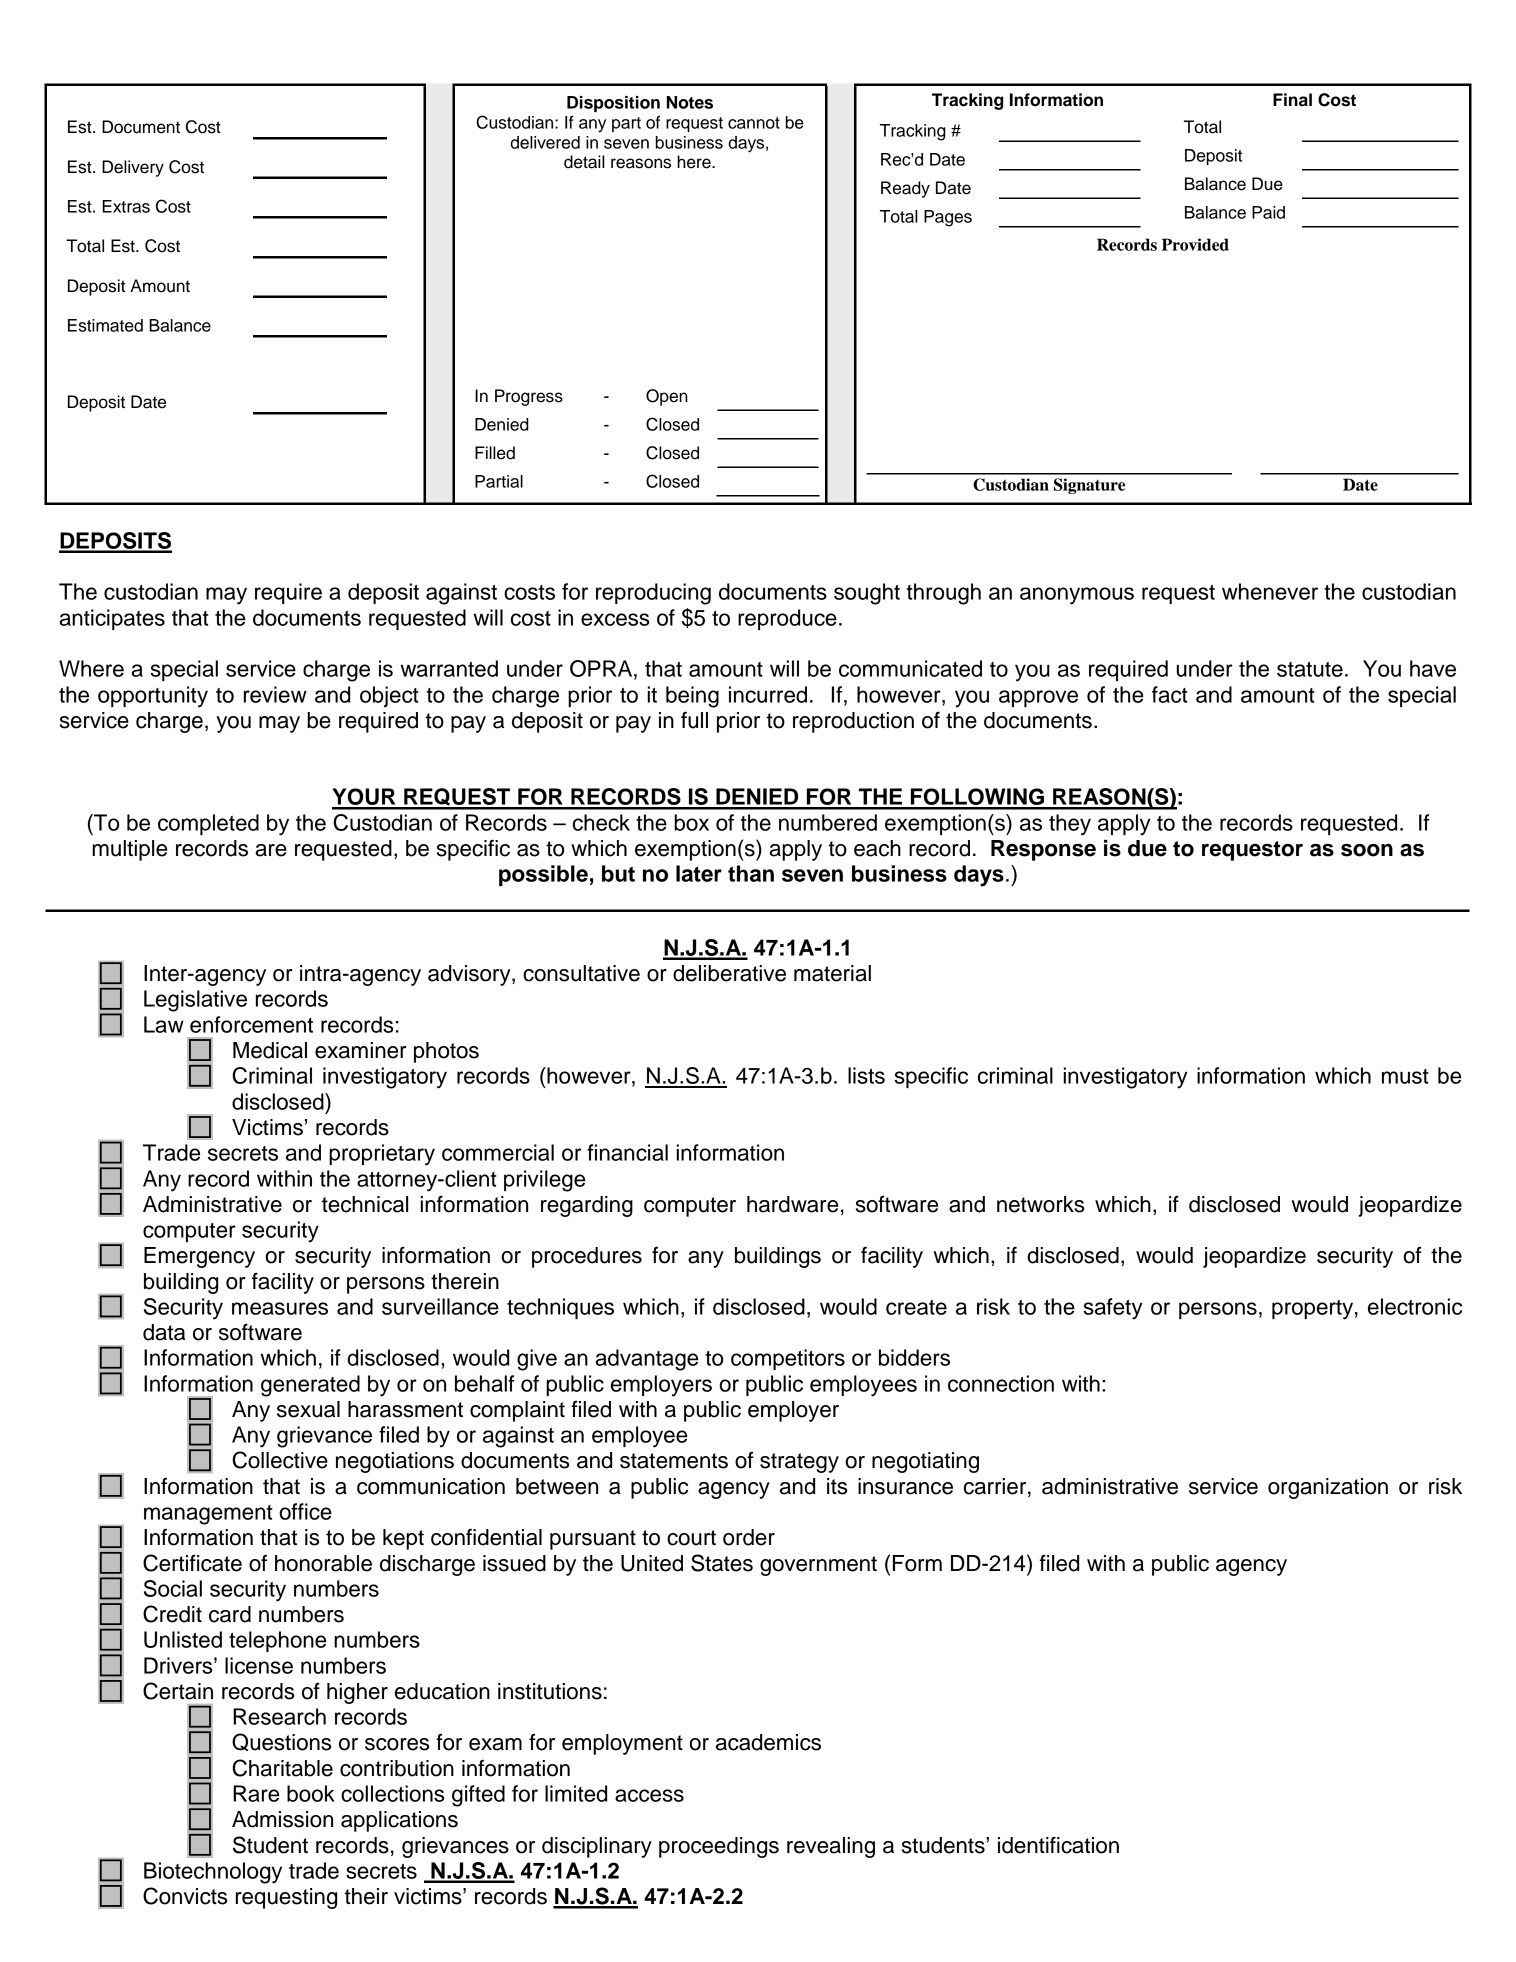 The image size is (1516, 1962). Describe the element at coordinates (768, 694) in the screenshot. I see `incurred` at that location.
